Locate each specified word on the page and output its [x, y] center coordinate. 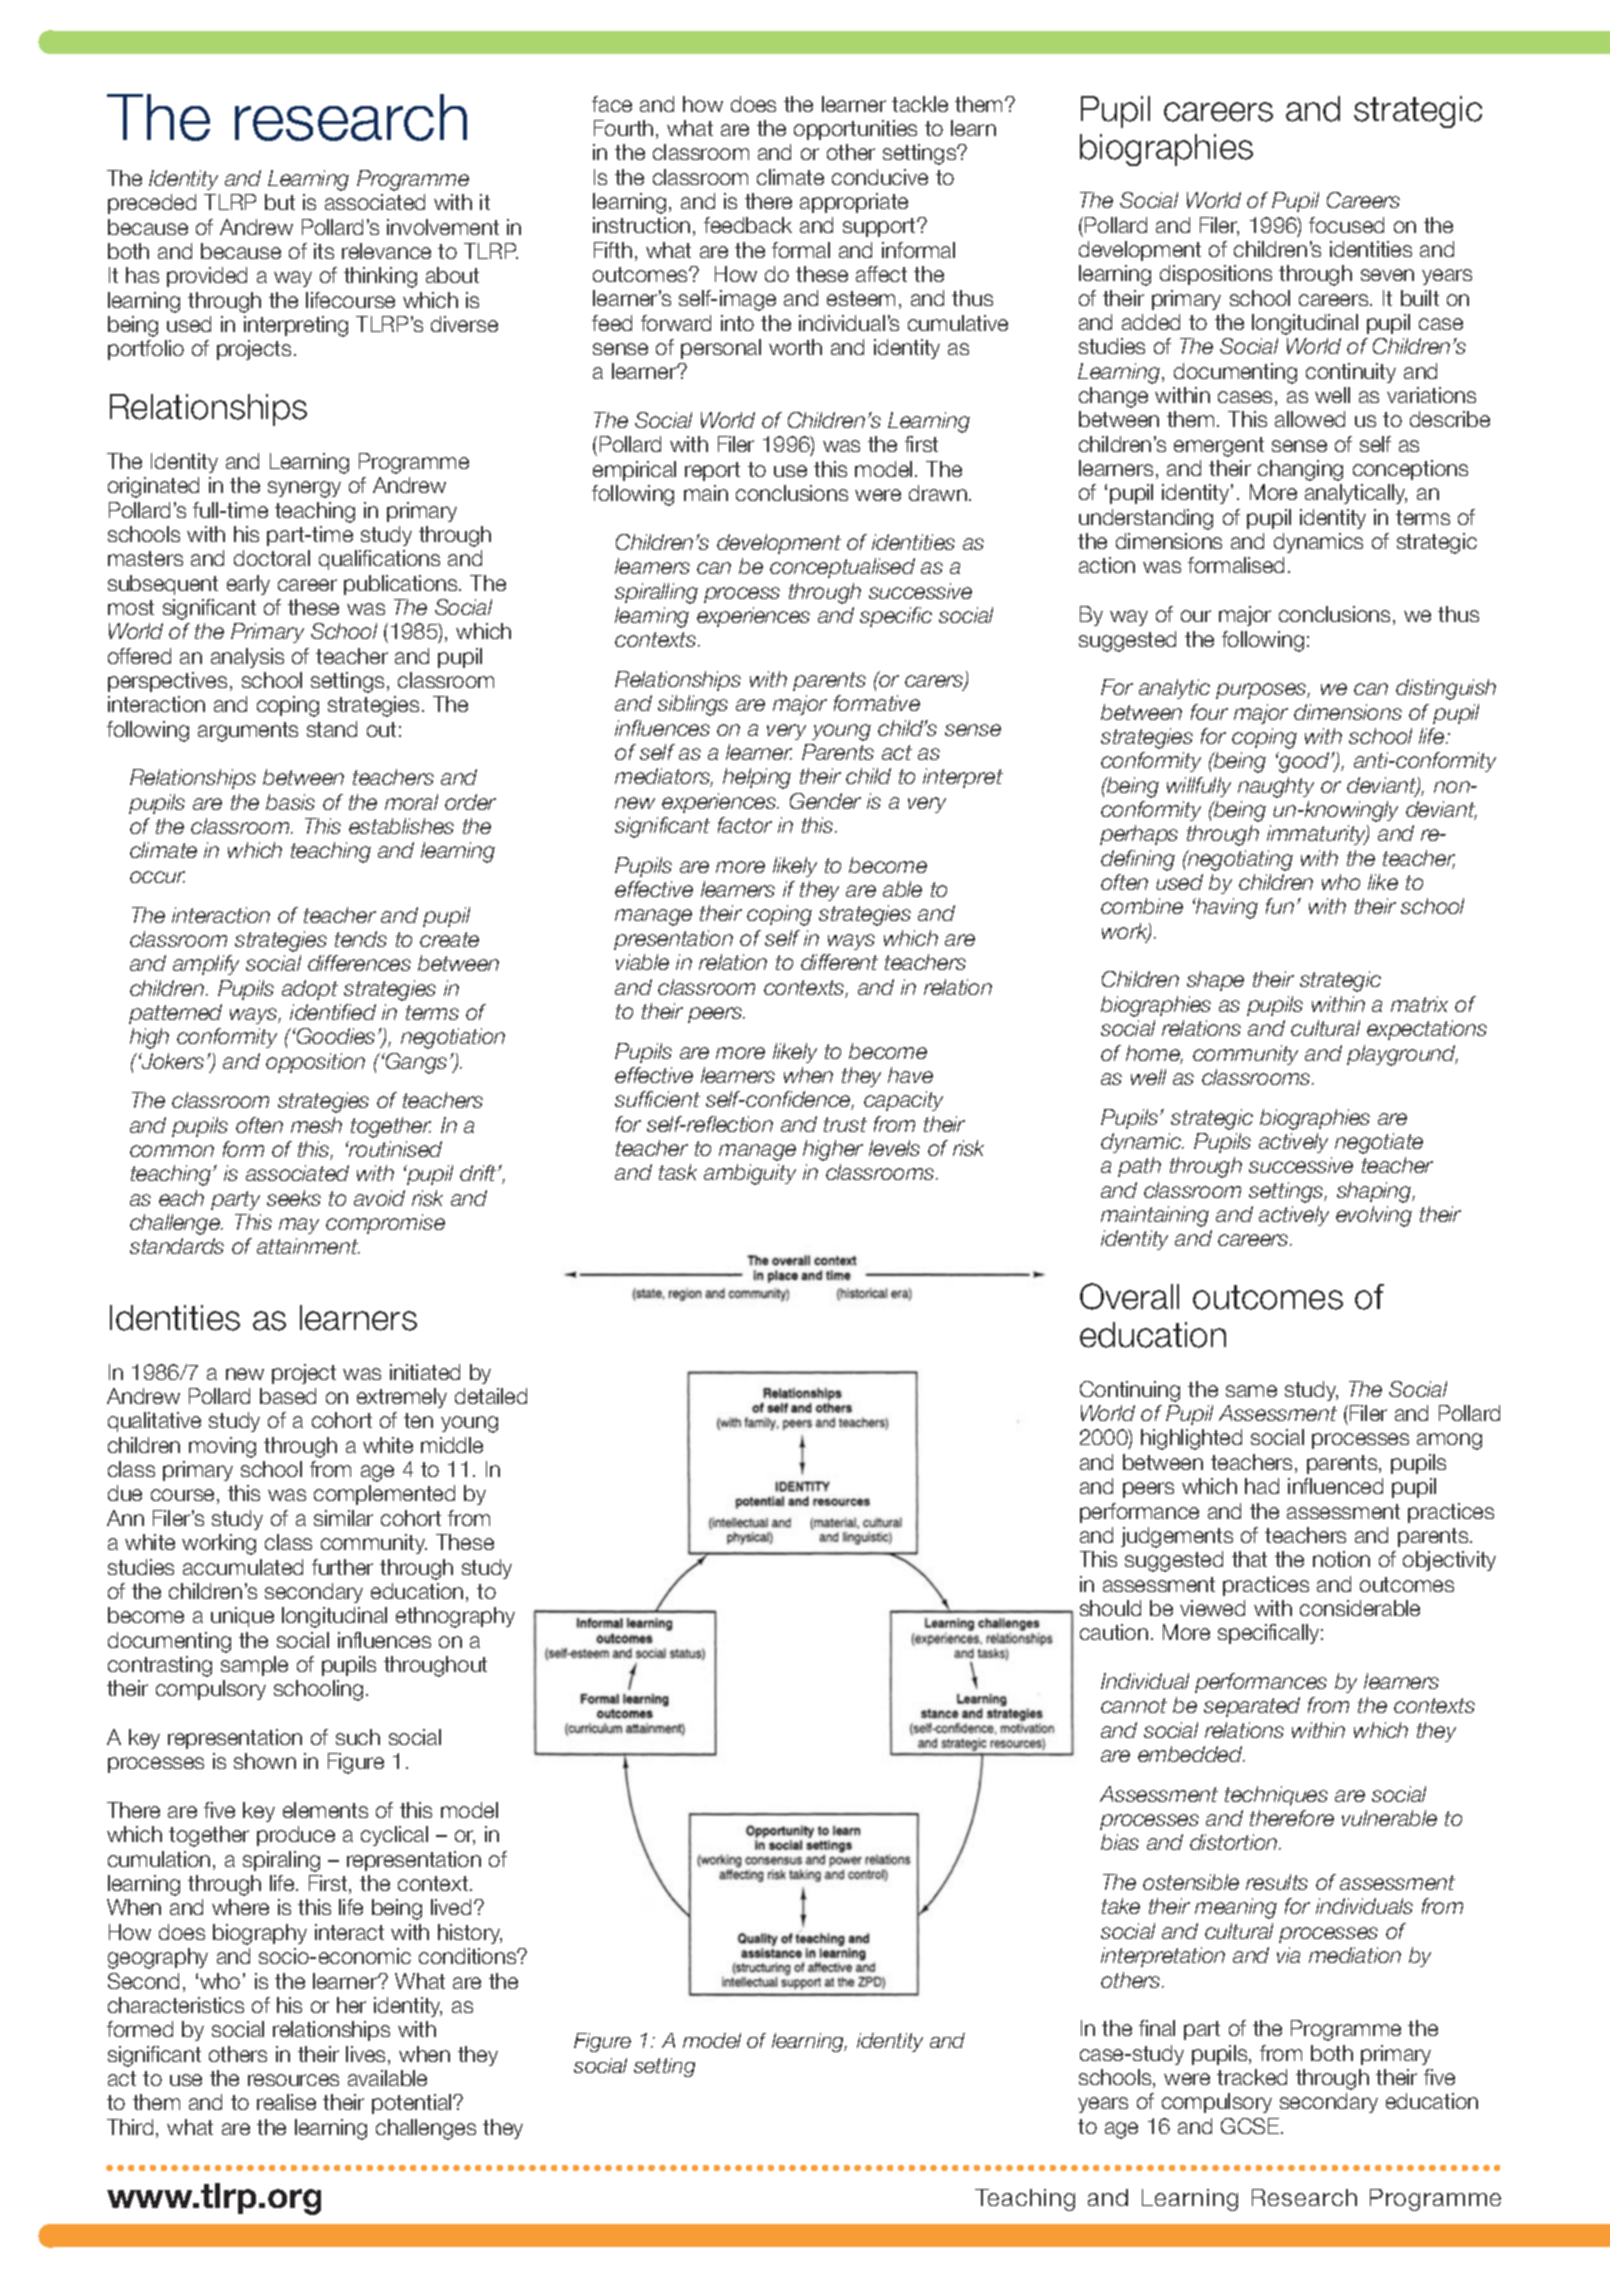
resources [293, 2080]
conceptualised [842, 568]
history [470, 1934]
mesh [316, 1125]
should [1110, 1608]
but [280, 202]
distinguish [1446, 689]
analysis [247, 658]
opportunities [855, 130]
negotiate [1379, 1143]
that [1249, 1559]
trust [845, 1124]
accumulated [243, 1567]
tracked [1252, 2077]
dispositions [1216, 275]
